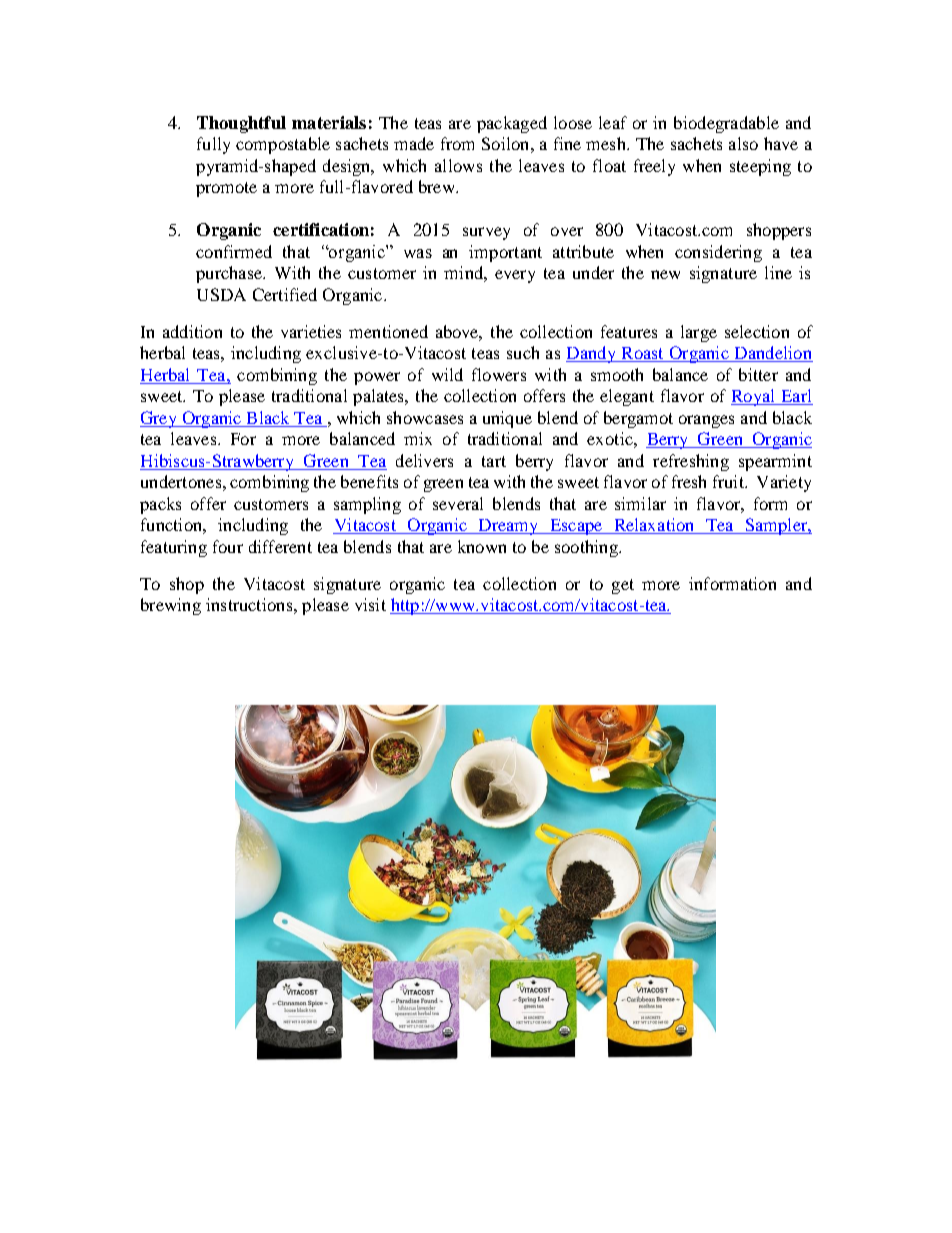 The image size is (952, 1233). I want to click on addition, so click(192, 331).
